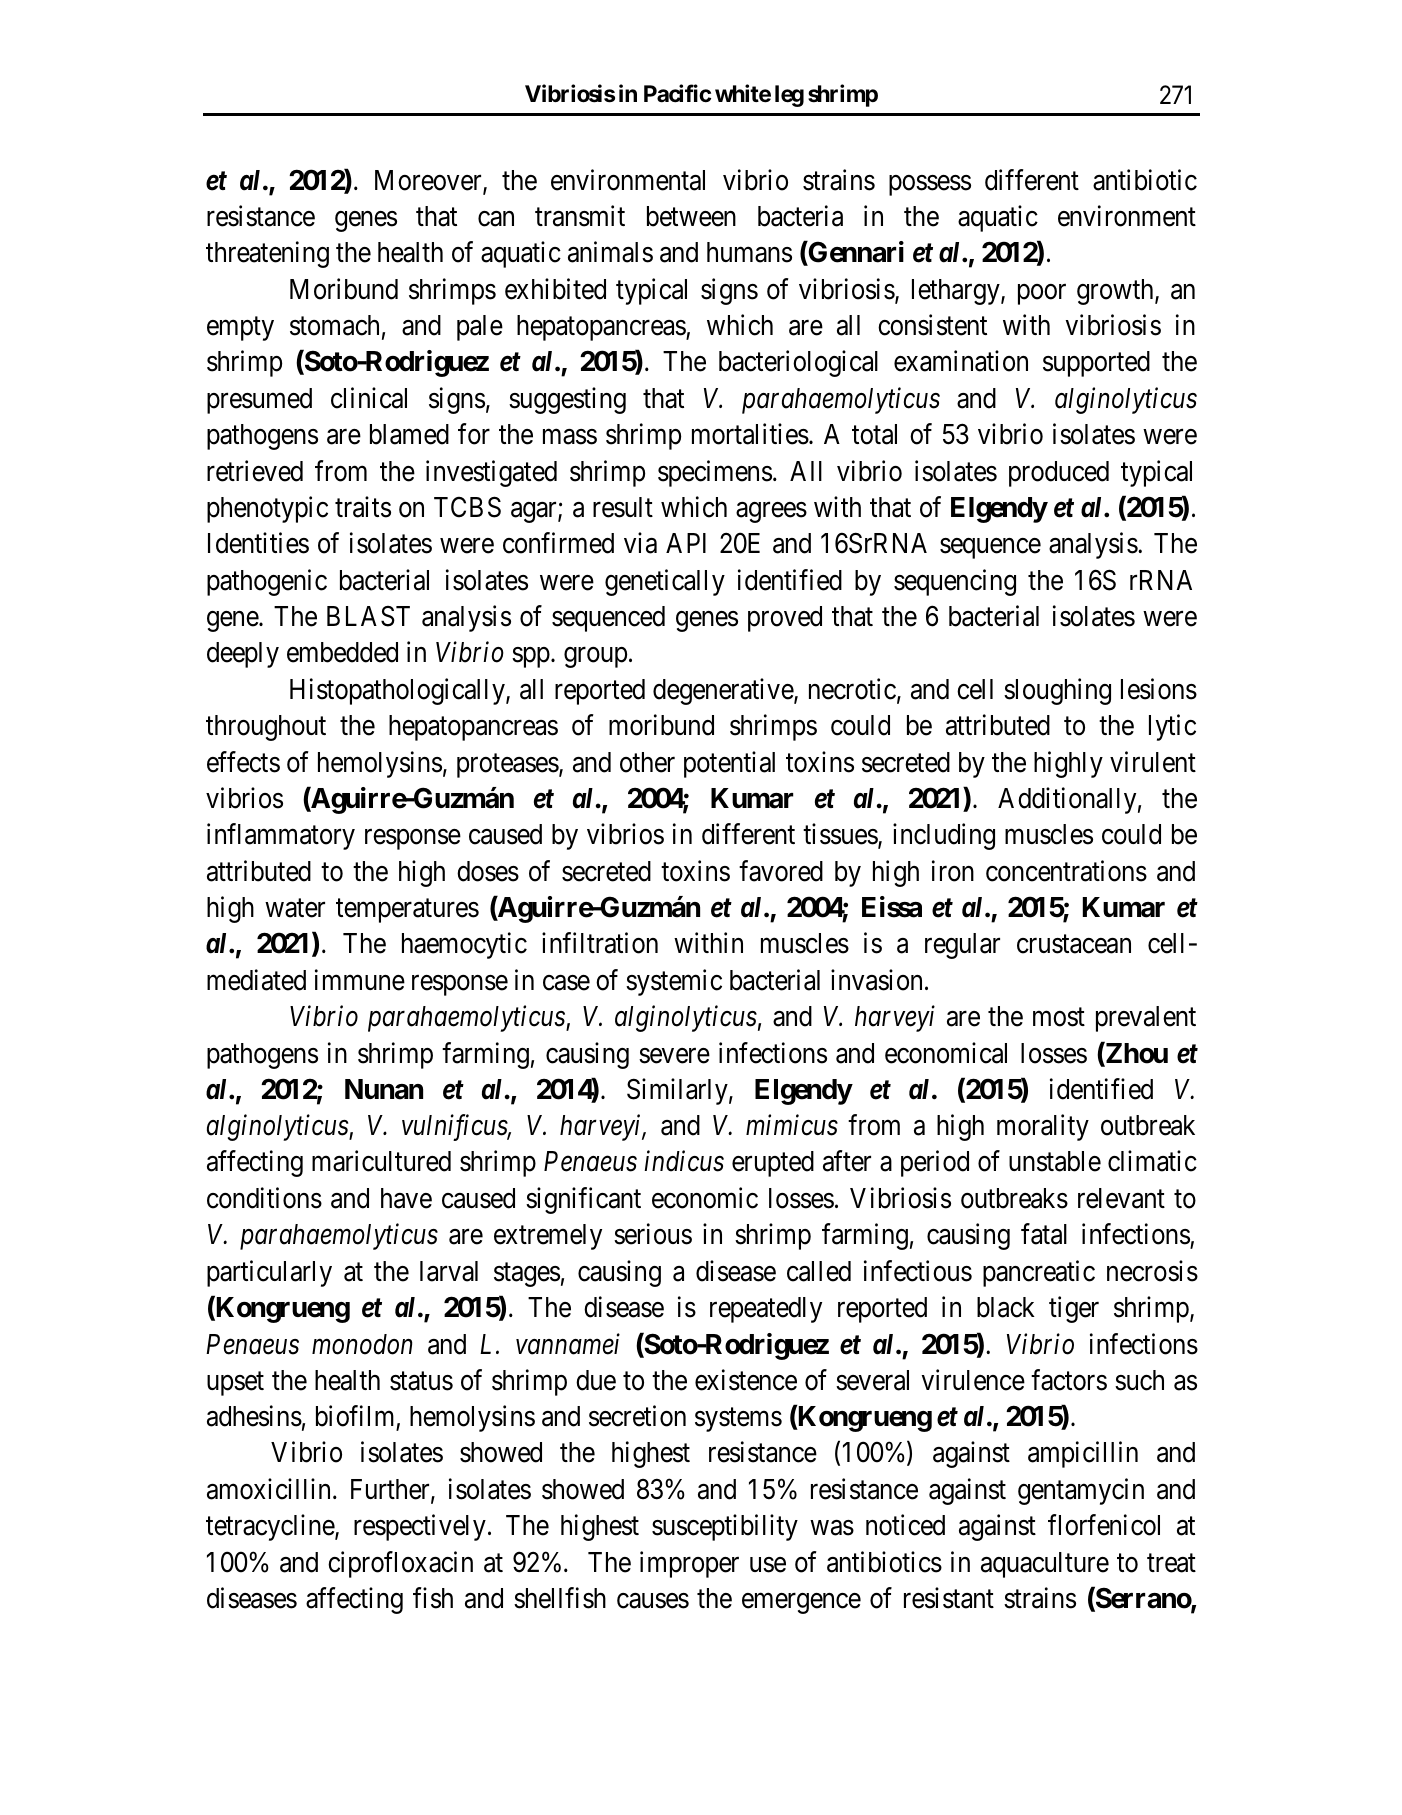 This screenshot has height=1815, width=1402. I want to click on between, so click(691, 216).
